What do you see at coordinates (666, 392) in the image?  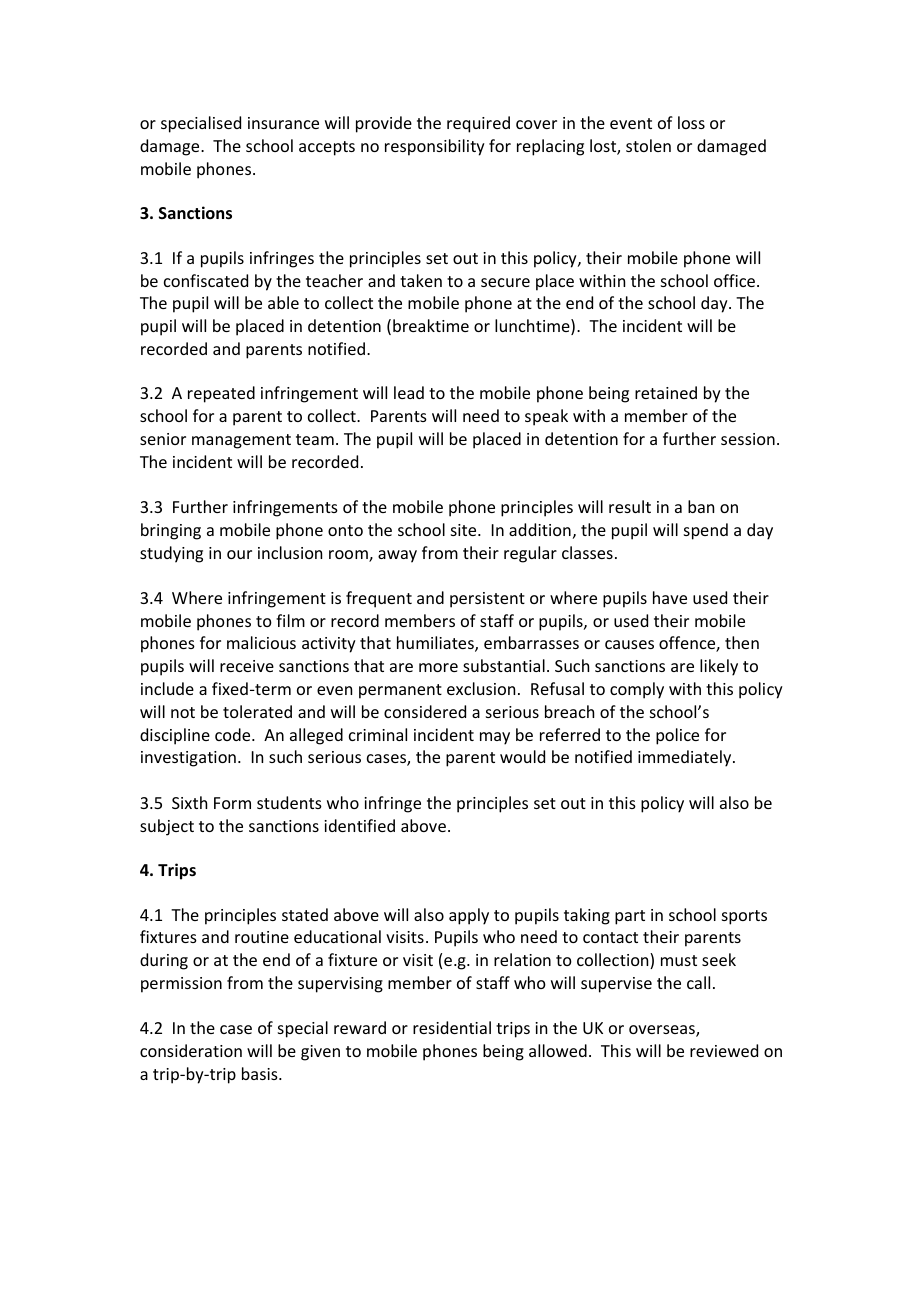 I see `retained` at bounding box center [666, 392].
